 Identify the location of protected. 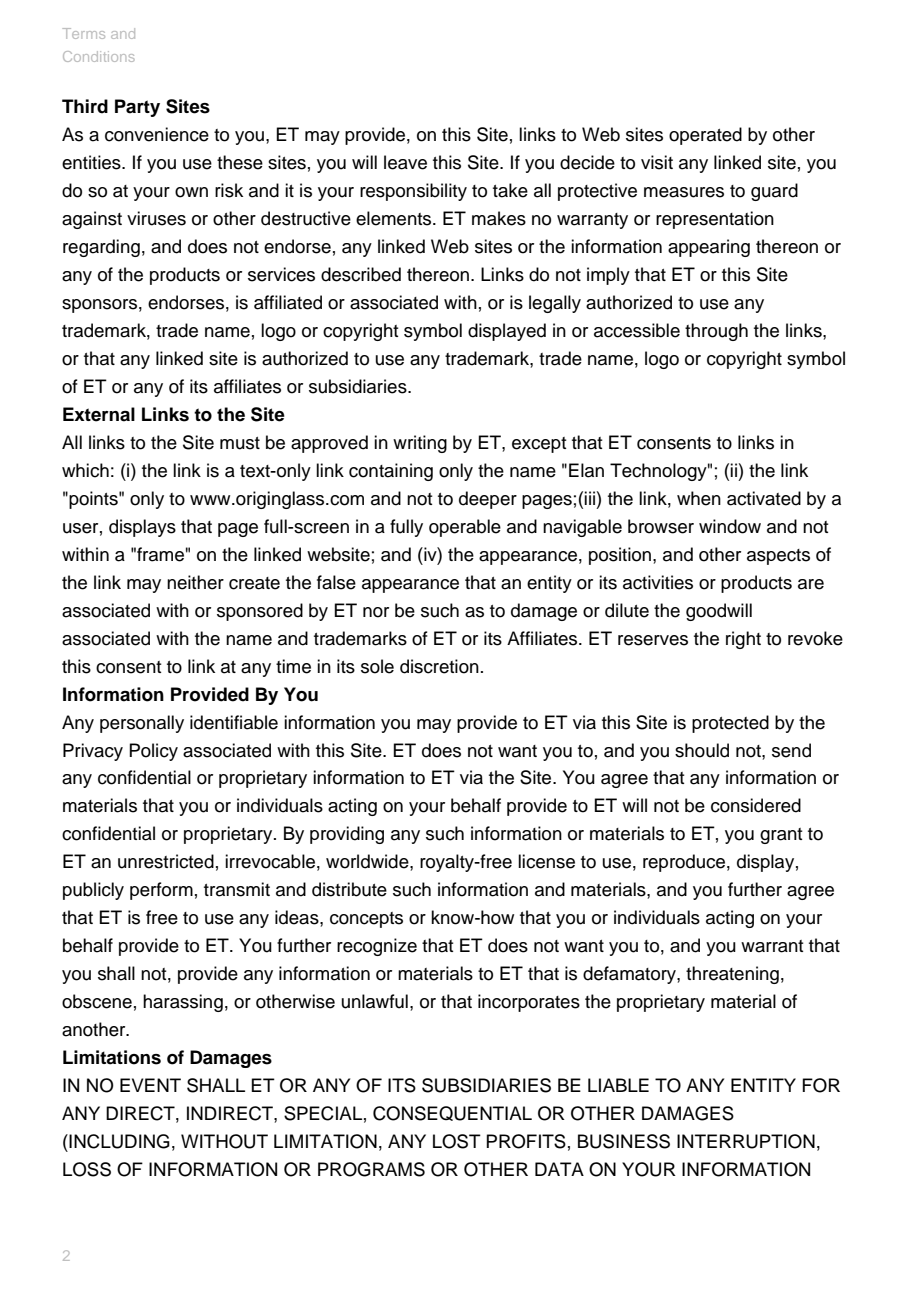
(730, 724).
